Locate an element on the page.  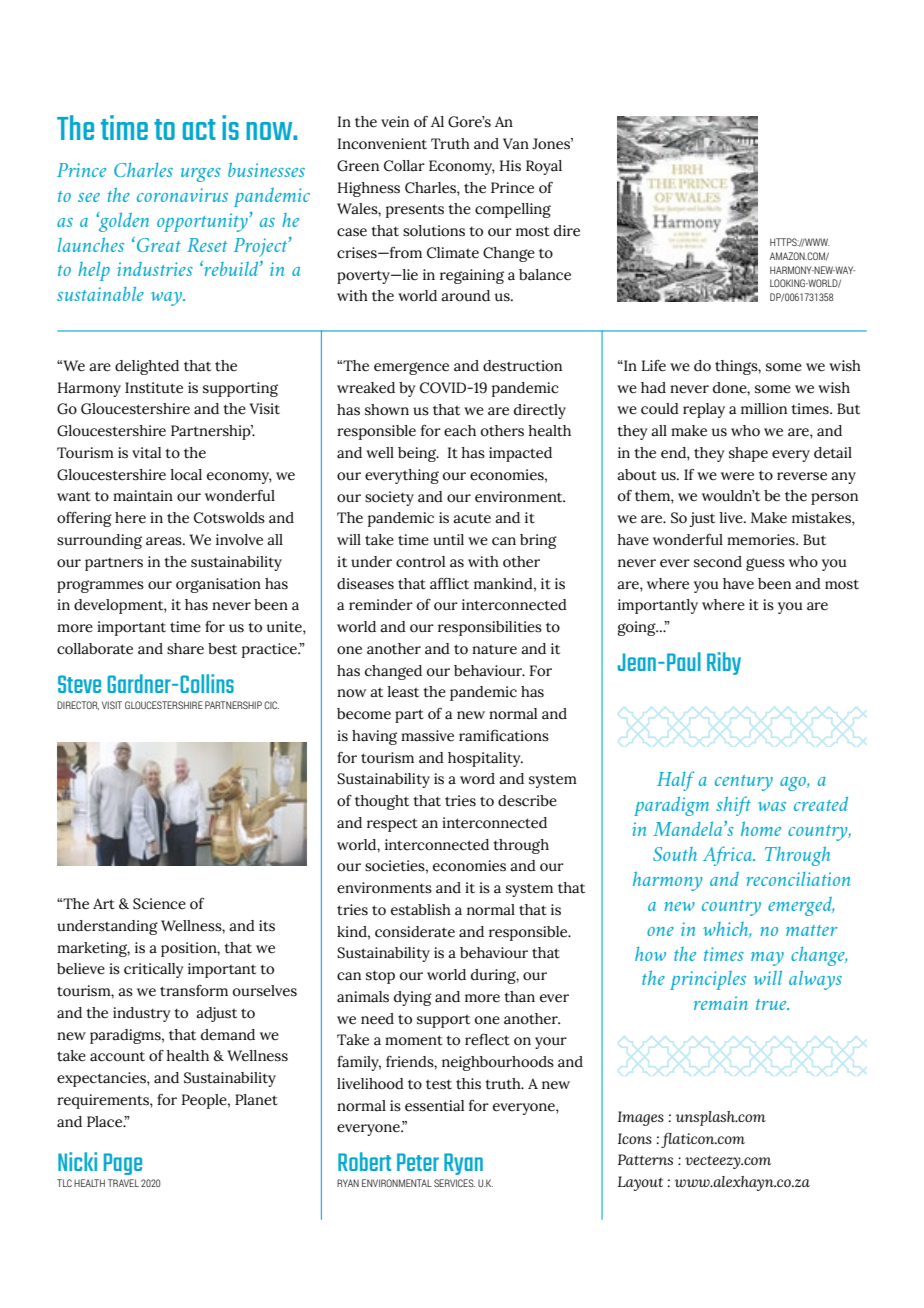
establish is located at coordinates (421, 910).
